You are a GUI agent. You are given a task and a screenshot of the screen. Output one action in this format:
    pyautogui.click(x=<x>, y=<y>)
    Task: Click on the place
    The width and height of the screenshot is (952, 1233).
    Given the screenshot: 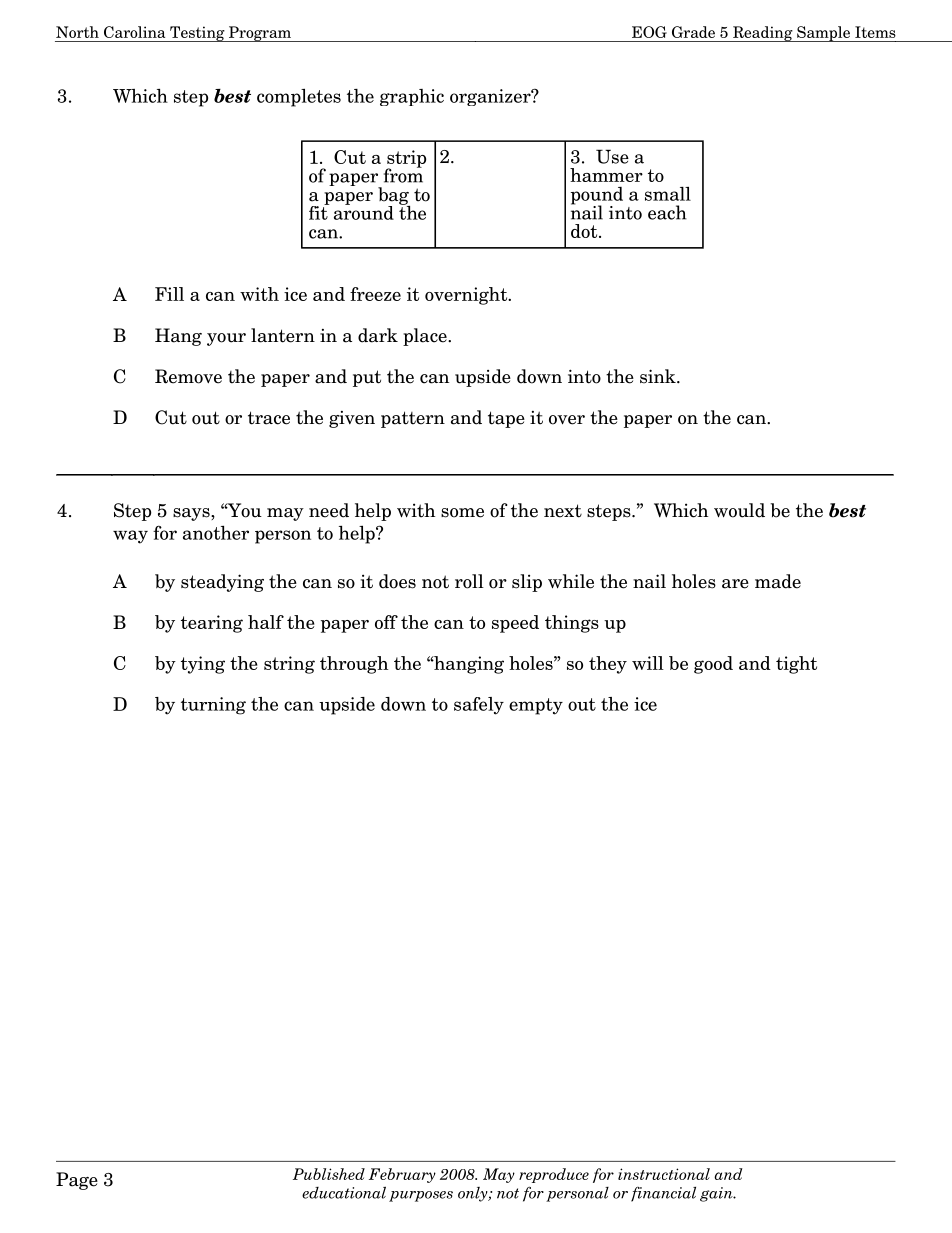 What is the action you would take?
    pyautogui.click(x=426, y=337)
